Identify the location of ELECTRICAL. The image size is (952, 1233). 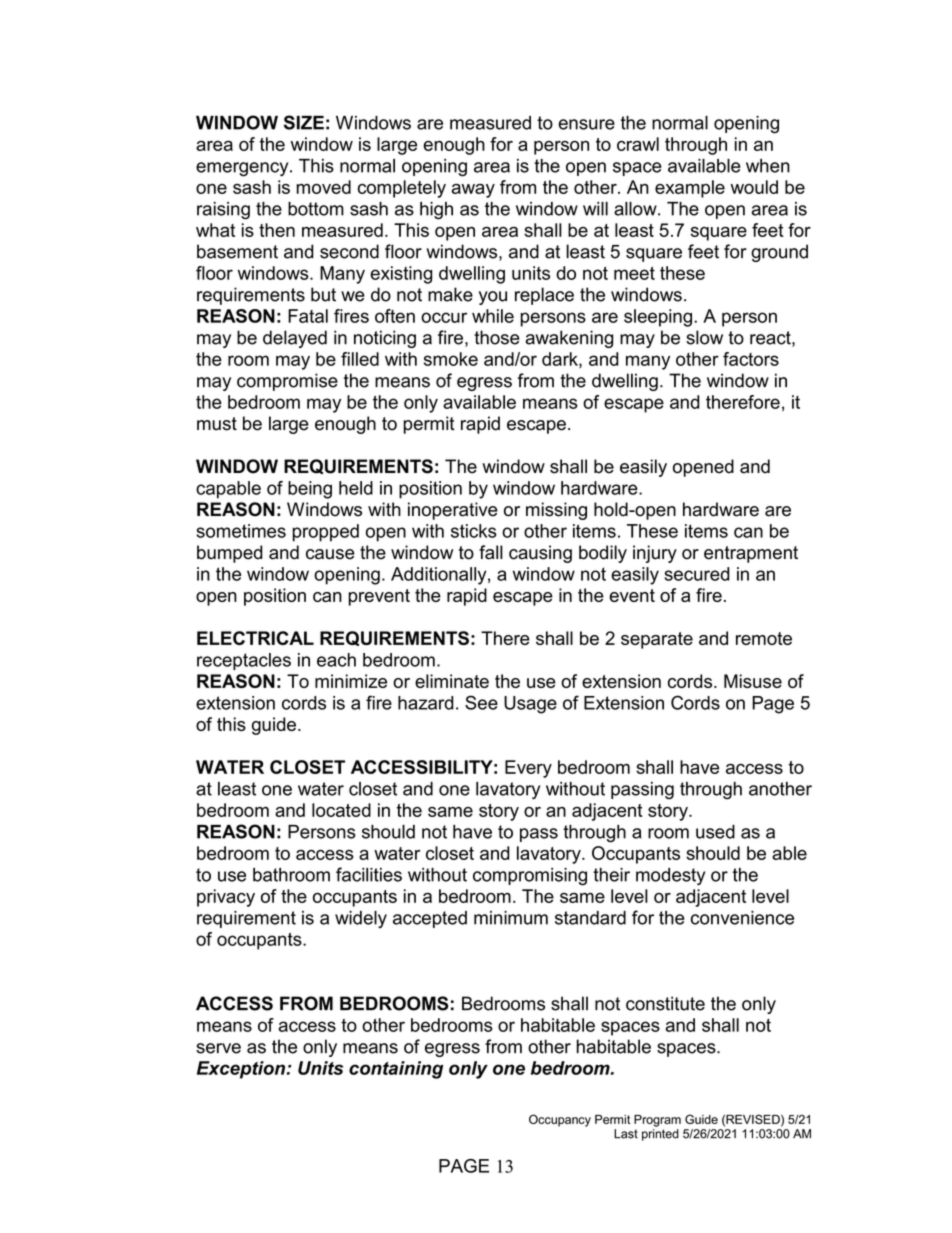
(255, 638).
